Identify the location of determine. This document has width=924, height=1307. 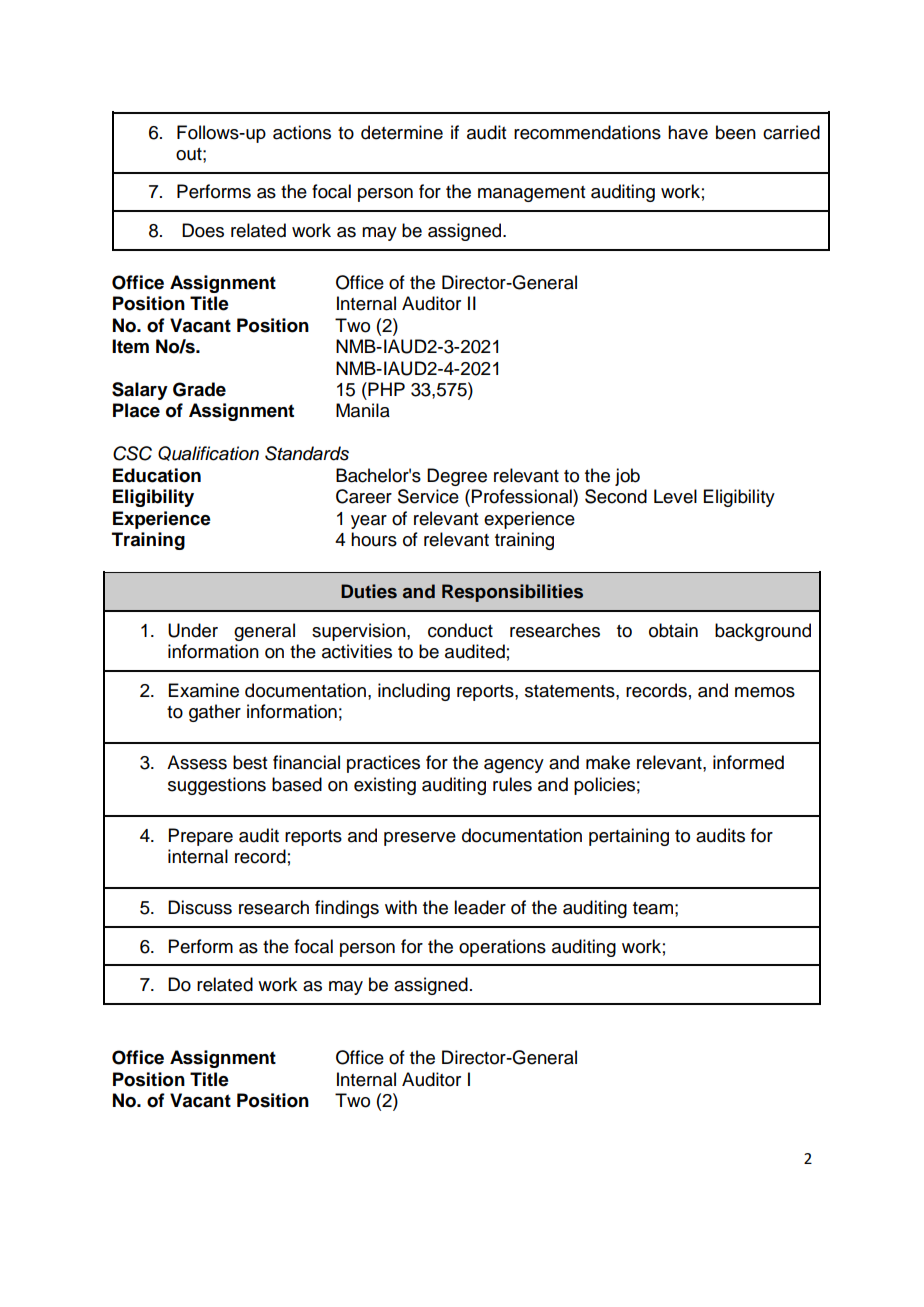
(402, 132).
